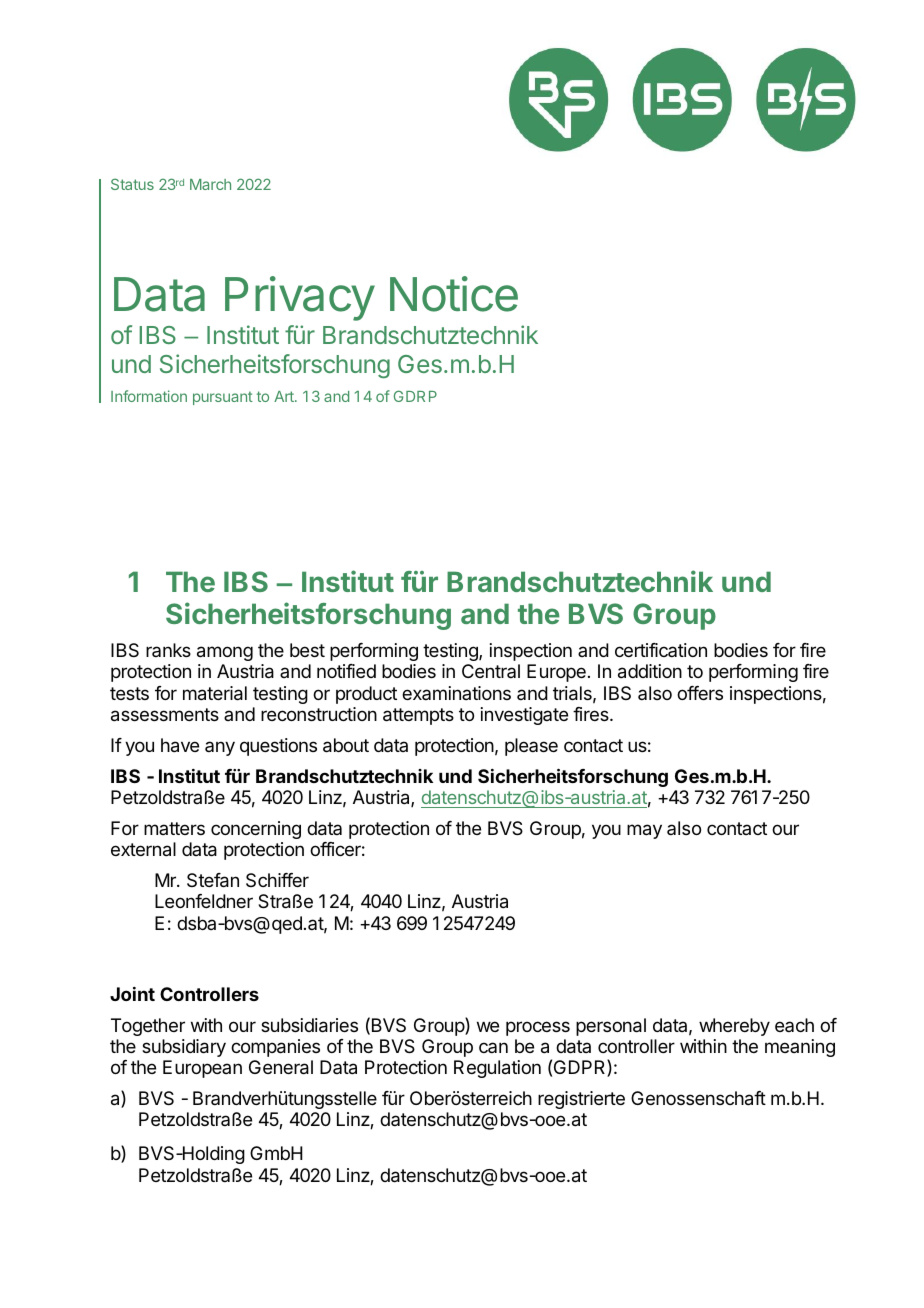 The image size is (924, 1308). I want to click on can, so click(493, 1047).
